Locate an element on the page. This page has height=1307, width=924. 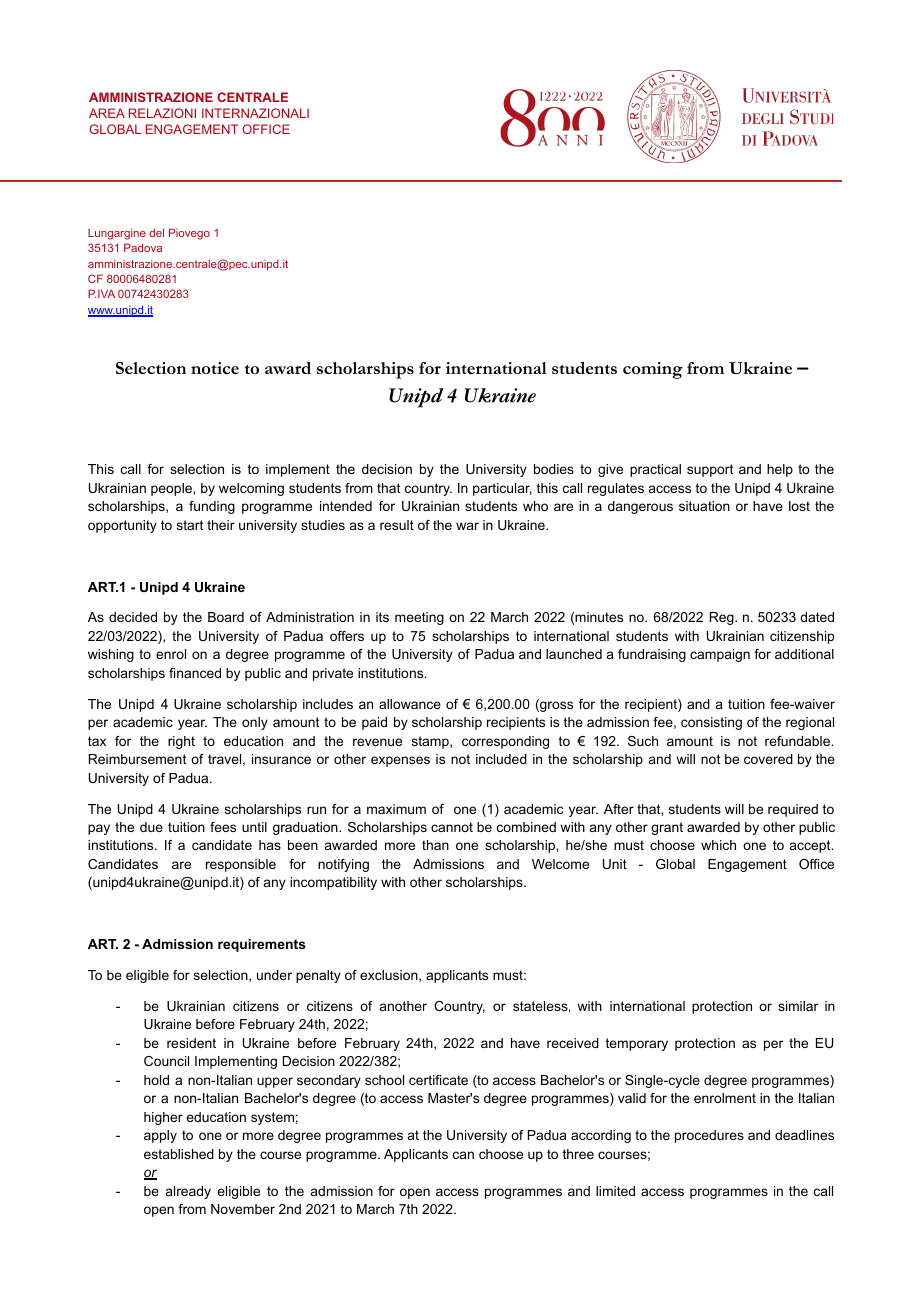
meeting is located at coordinates (419, 618).
